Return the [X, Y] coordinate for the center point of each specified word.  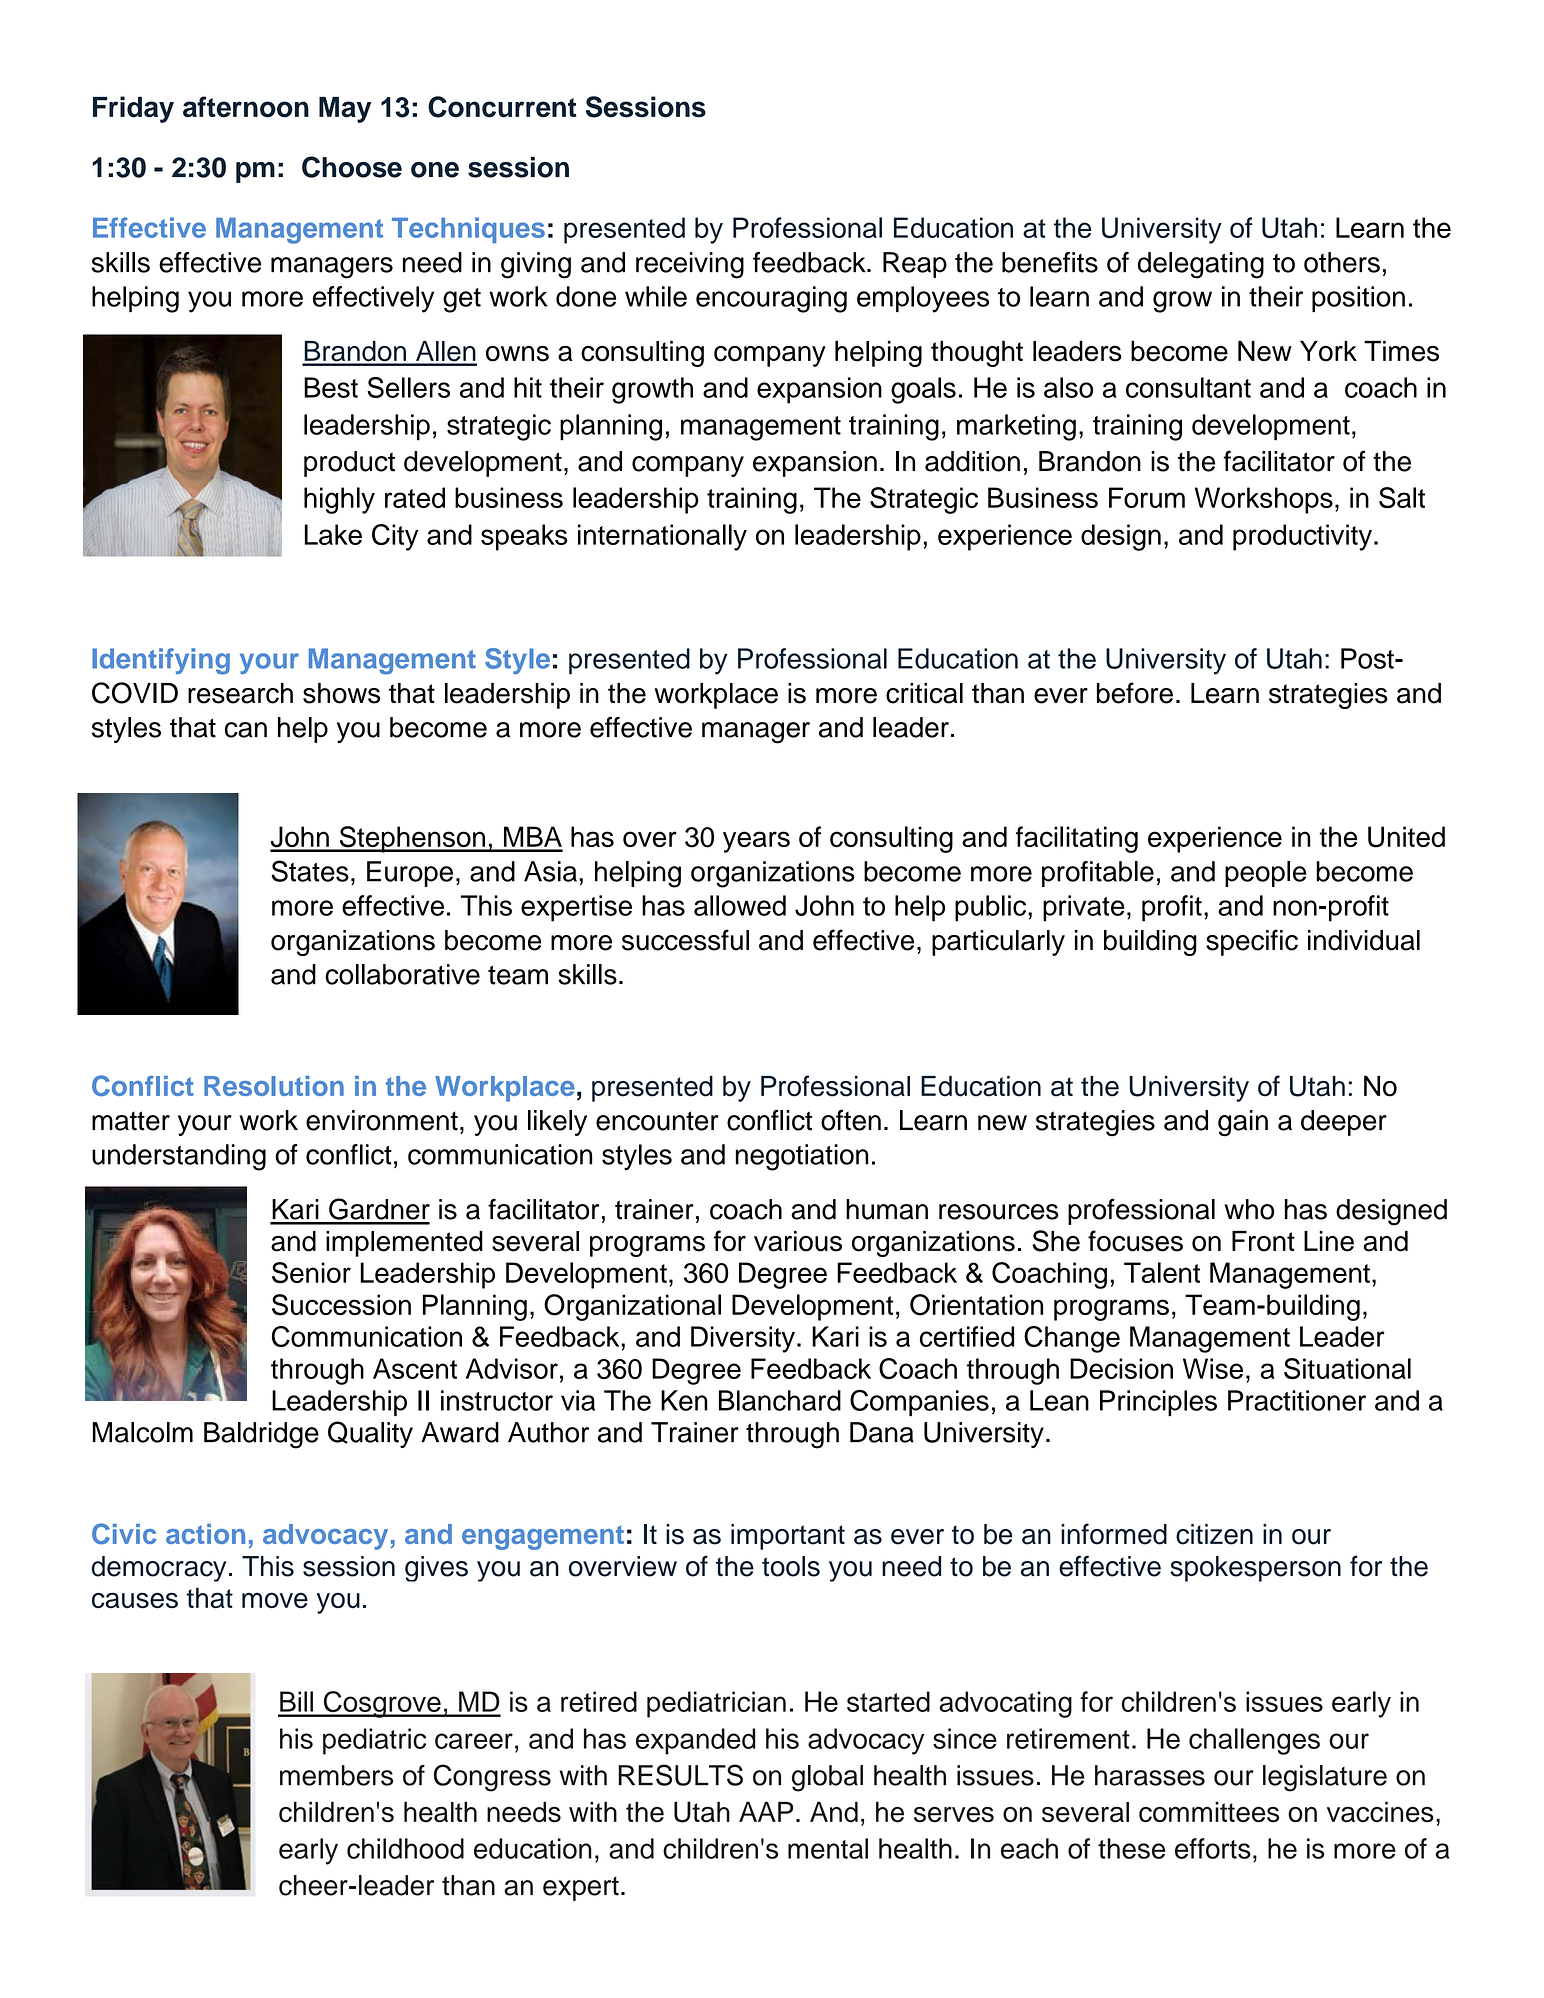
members [336, 1775]
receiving [690, 265]
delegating [1201, 265]
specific [1252, 942]
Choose [352, 167]
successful [685, 940]
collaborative [402, 974]
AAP [766, 1811]
